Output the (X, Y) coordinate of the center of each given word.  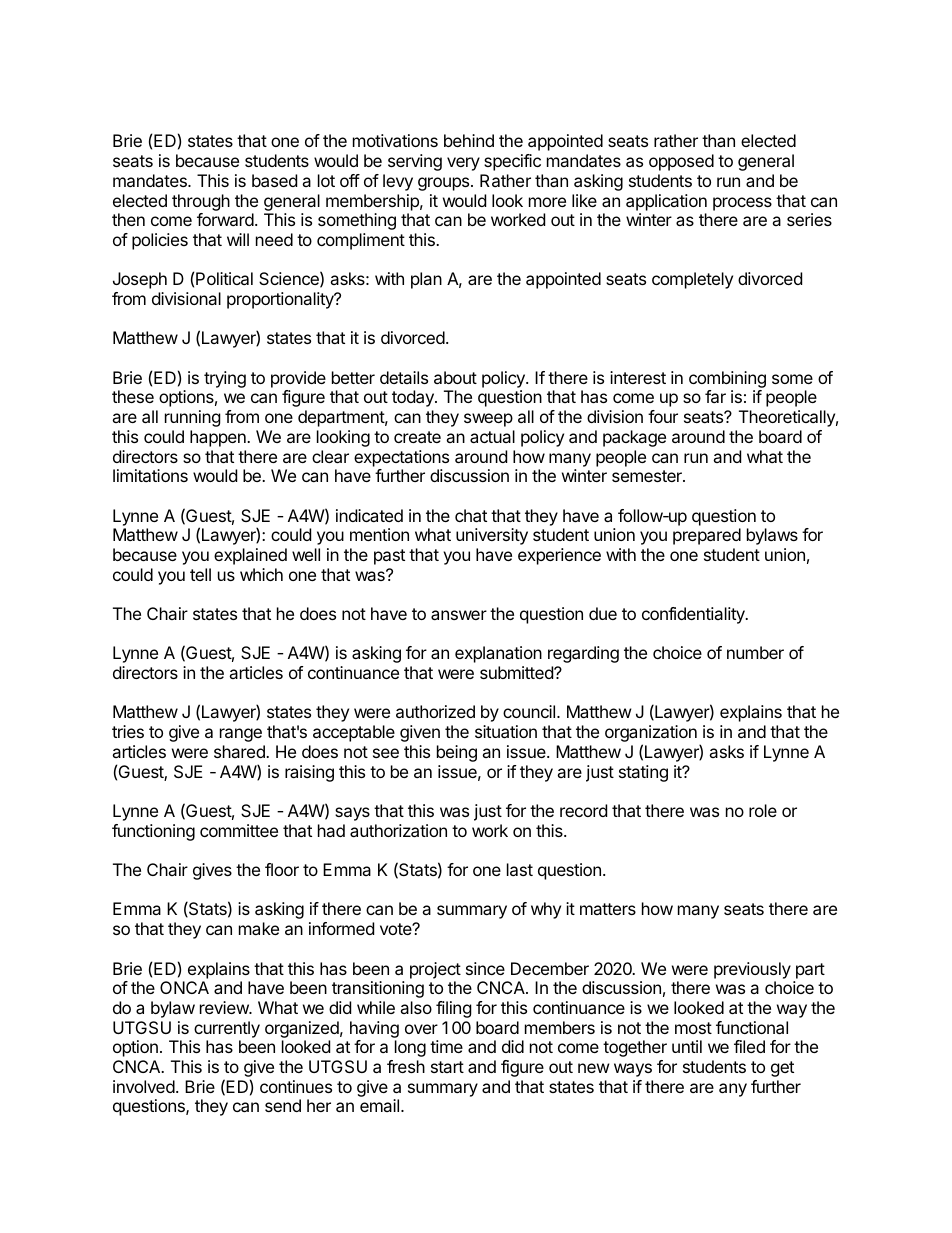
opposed (681, 162)
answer (459, 615)
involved (144, 1086)
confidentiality (694, 615)
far (715, 396)
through (201, 202)
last (520, 869)
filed (749, 1046)
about (455, 377)
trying (225, 379)
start (447, 1067)
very (463, 164)
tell (200, 574)
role (763, 810)
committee (239, 830)
